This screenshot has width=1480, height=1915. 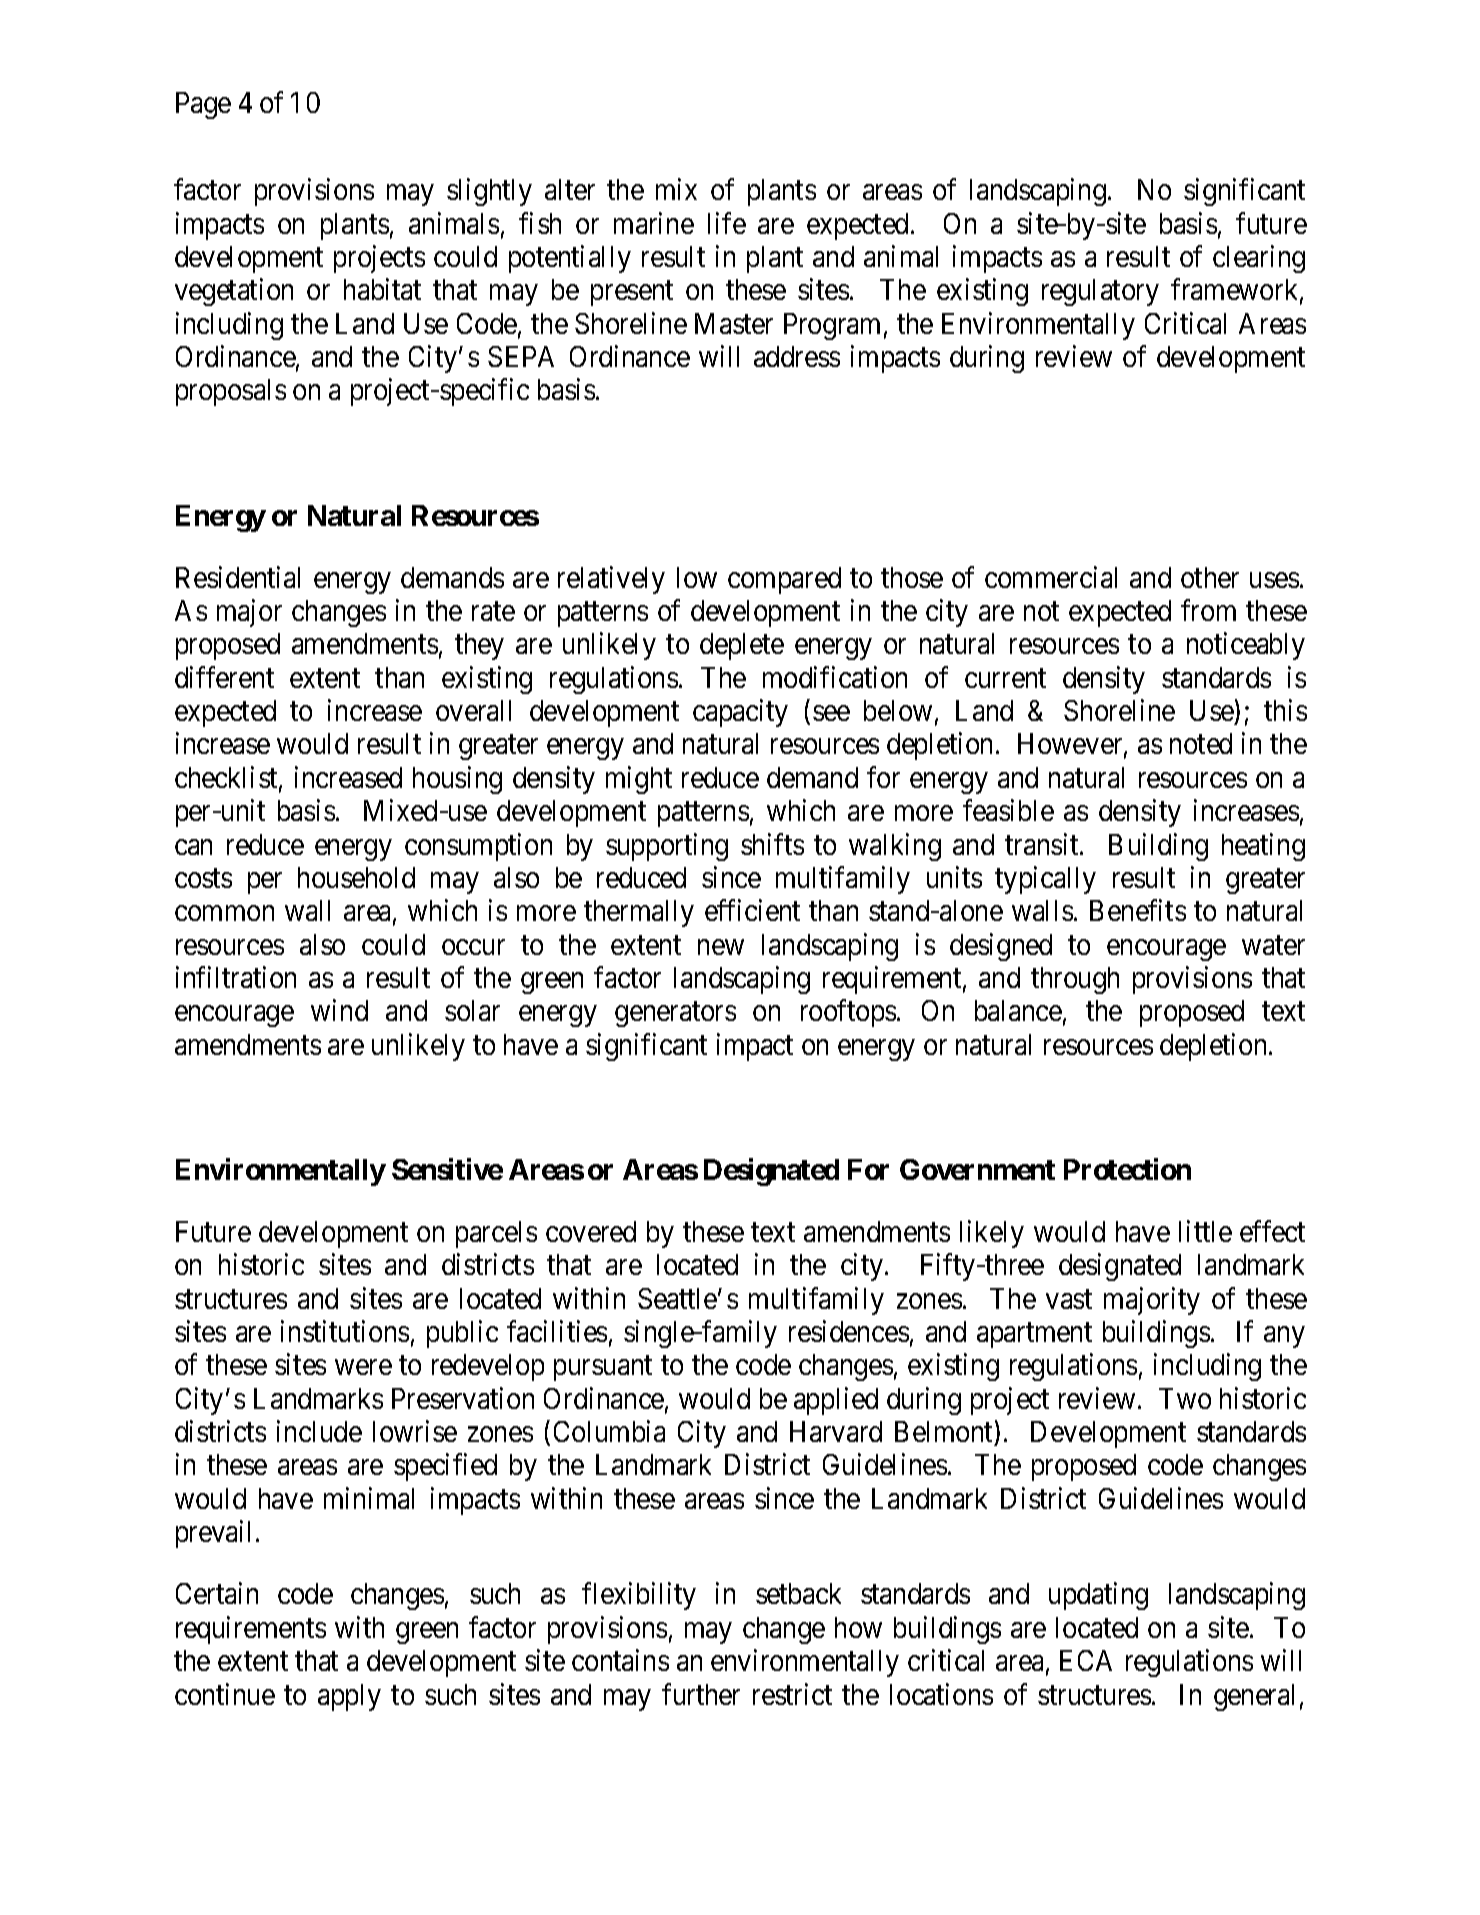 I want to click on institutions, so click(x=345, y=1331).
